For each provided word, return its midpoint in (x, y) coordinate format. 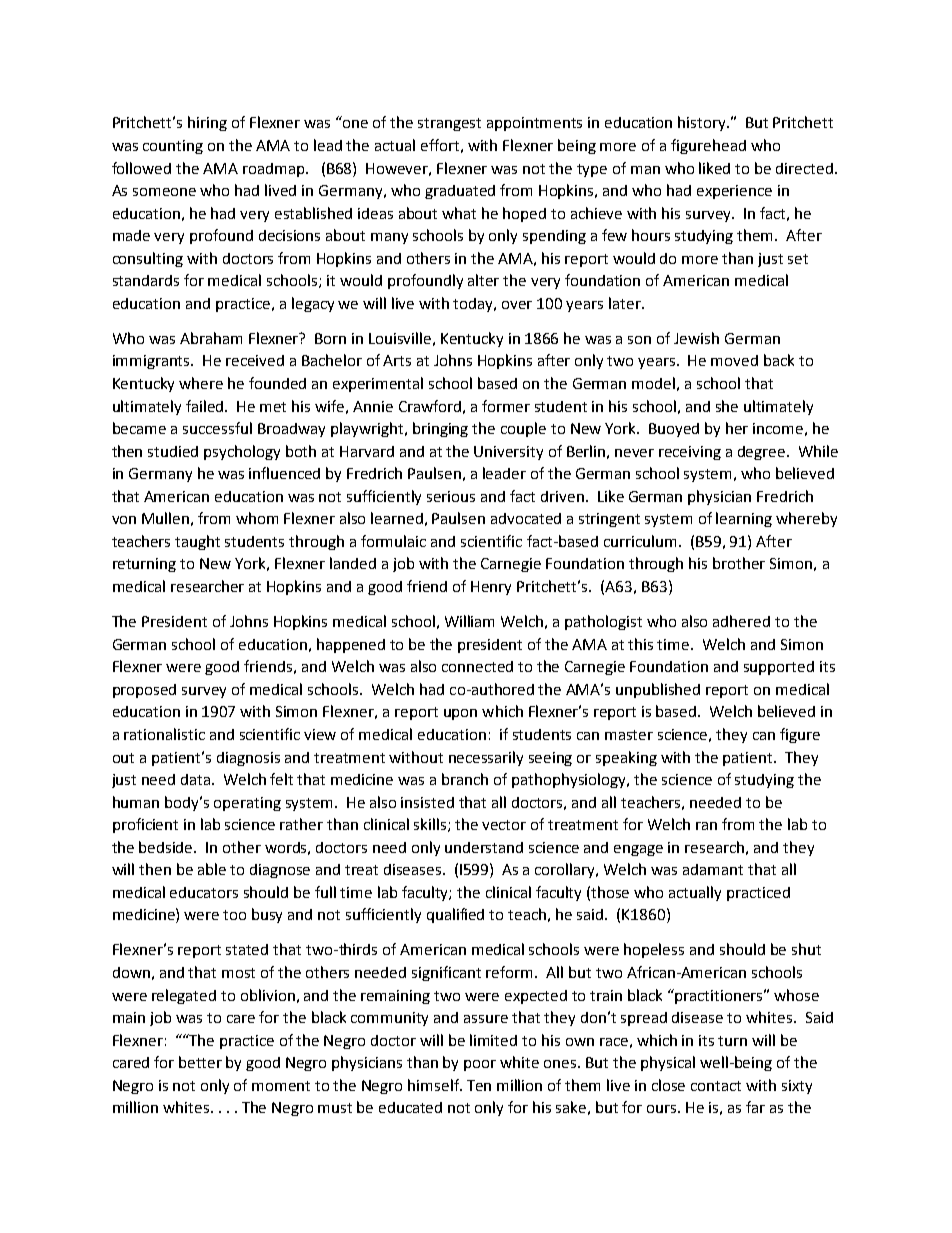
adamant (713, 869)
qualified (455, 915)
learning (744, 519)
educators (204, 892)
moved (734, 360)
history (703, 123)
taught (197, 542)
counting (173, 147)
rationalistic (164, 734)
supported (779, 668)
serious (451, 496)
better (200, 1062)
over (517, 305)
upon (460, 714)
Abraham (211, 338)
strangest (449, 124)
